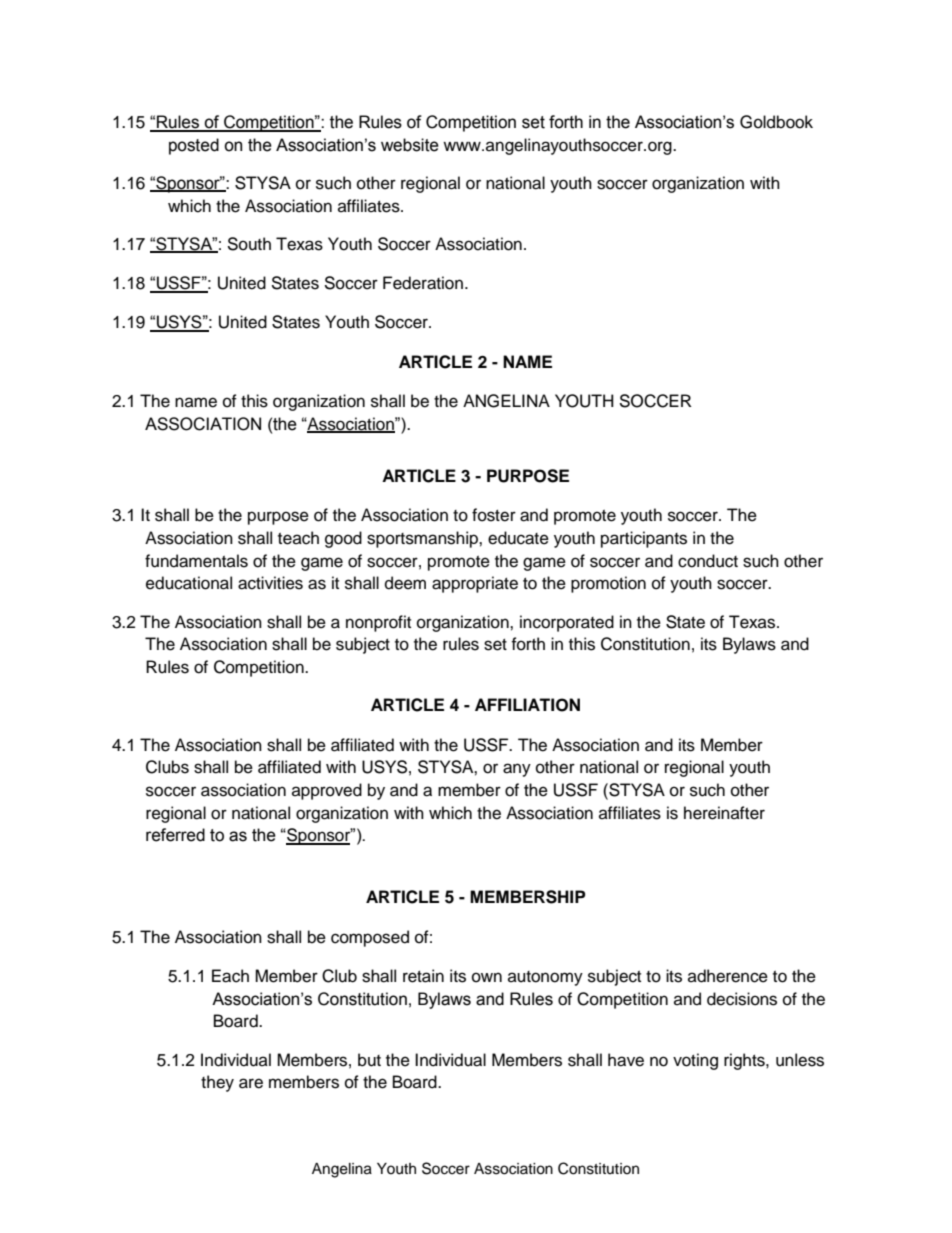 This screenshot has width=952, height=1233. I want to click on posted, so click(194, 146).
